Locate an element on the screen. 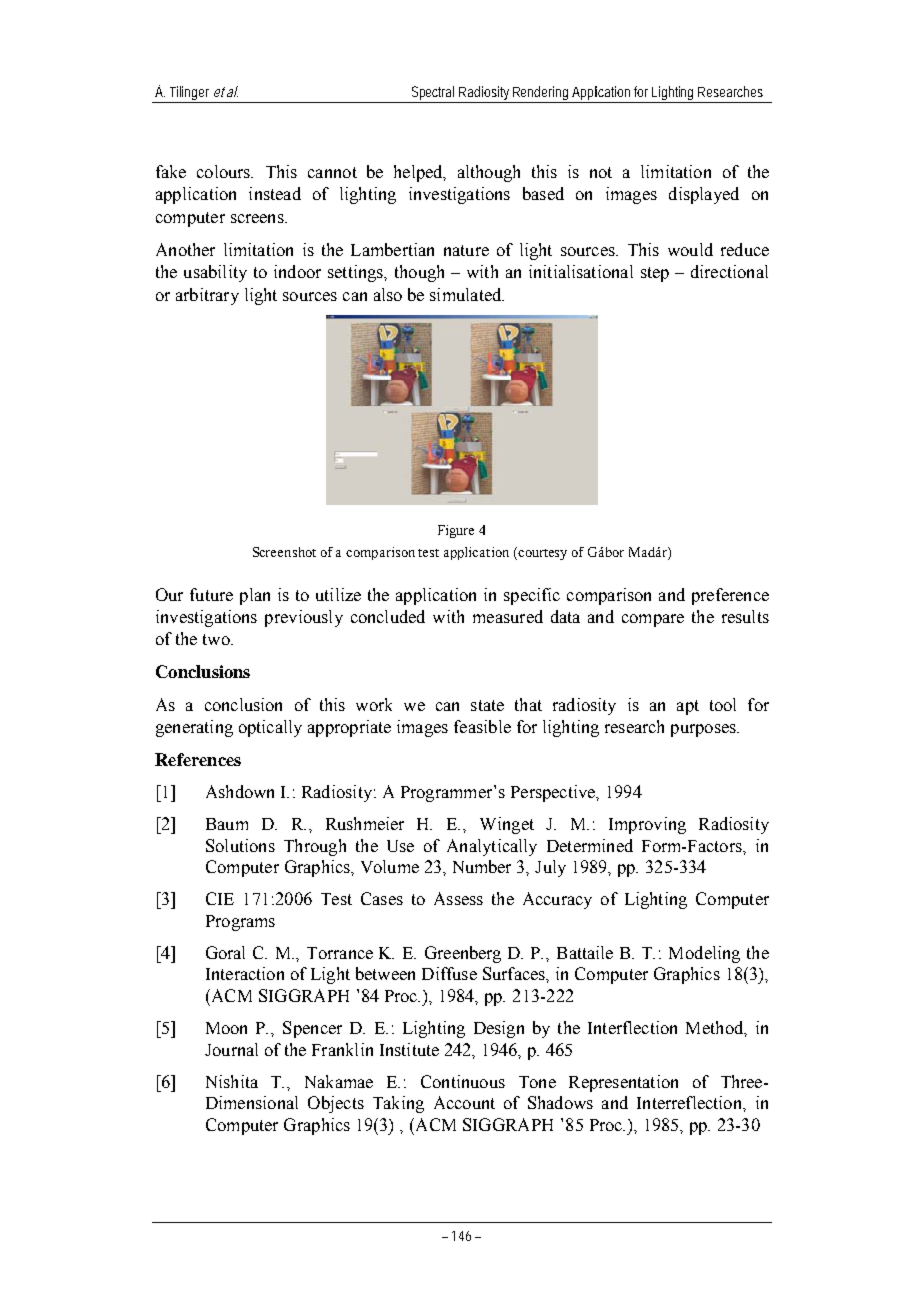 The width and height of the screenshot is (924, 1314). measured is located at coordinates (508, 616).
